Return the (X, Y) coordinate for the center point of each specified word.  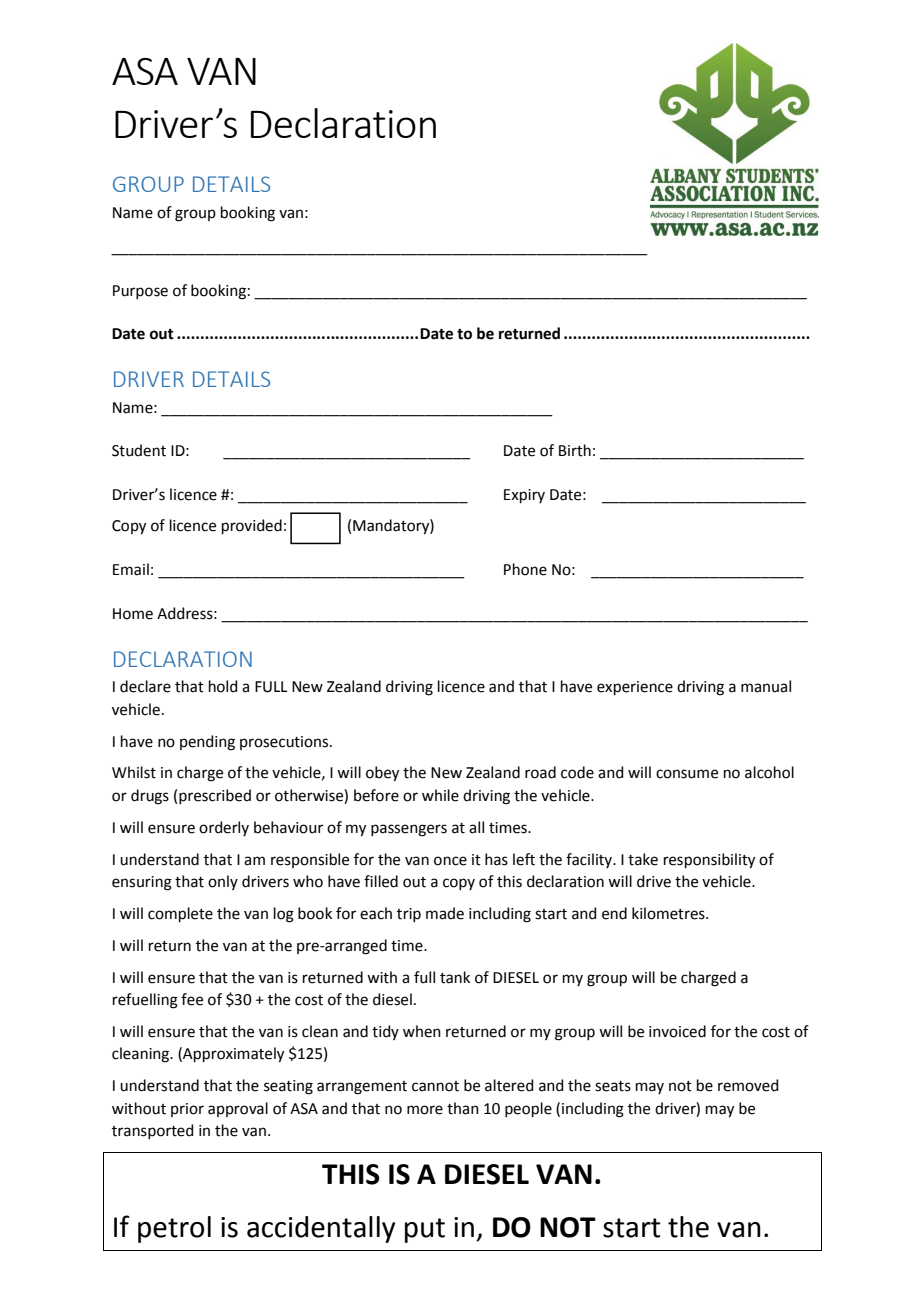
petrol (174, 1229)
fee (192, 999)
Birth (575, 450)
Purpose (140, 292)
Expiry (524, 496)
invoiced (677, 1031)
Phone (525, 569)
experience (635, 688)
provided (252, 526)
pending (207, 743)
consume (687, 774)
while (440, 795)
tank (455, 977)
